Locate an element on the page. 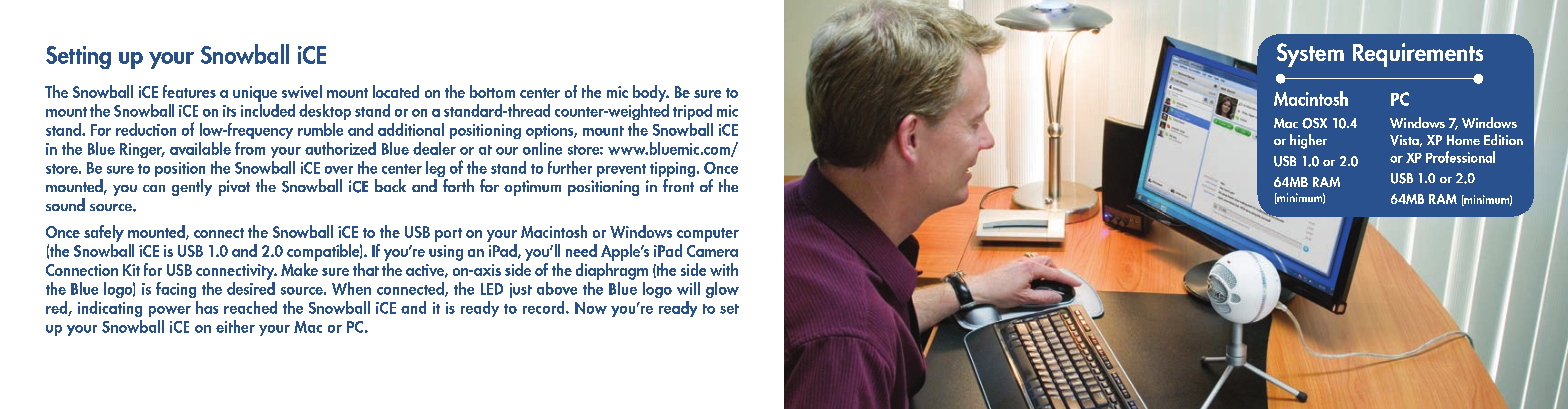 Image resolution: width=1568 pixels, height=409 pixels. body is located at coordinates (651, 93).
